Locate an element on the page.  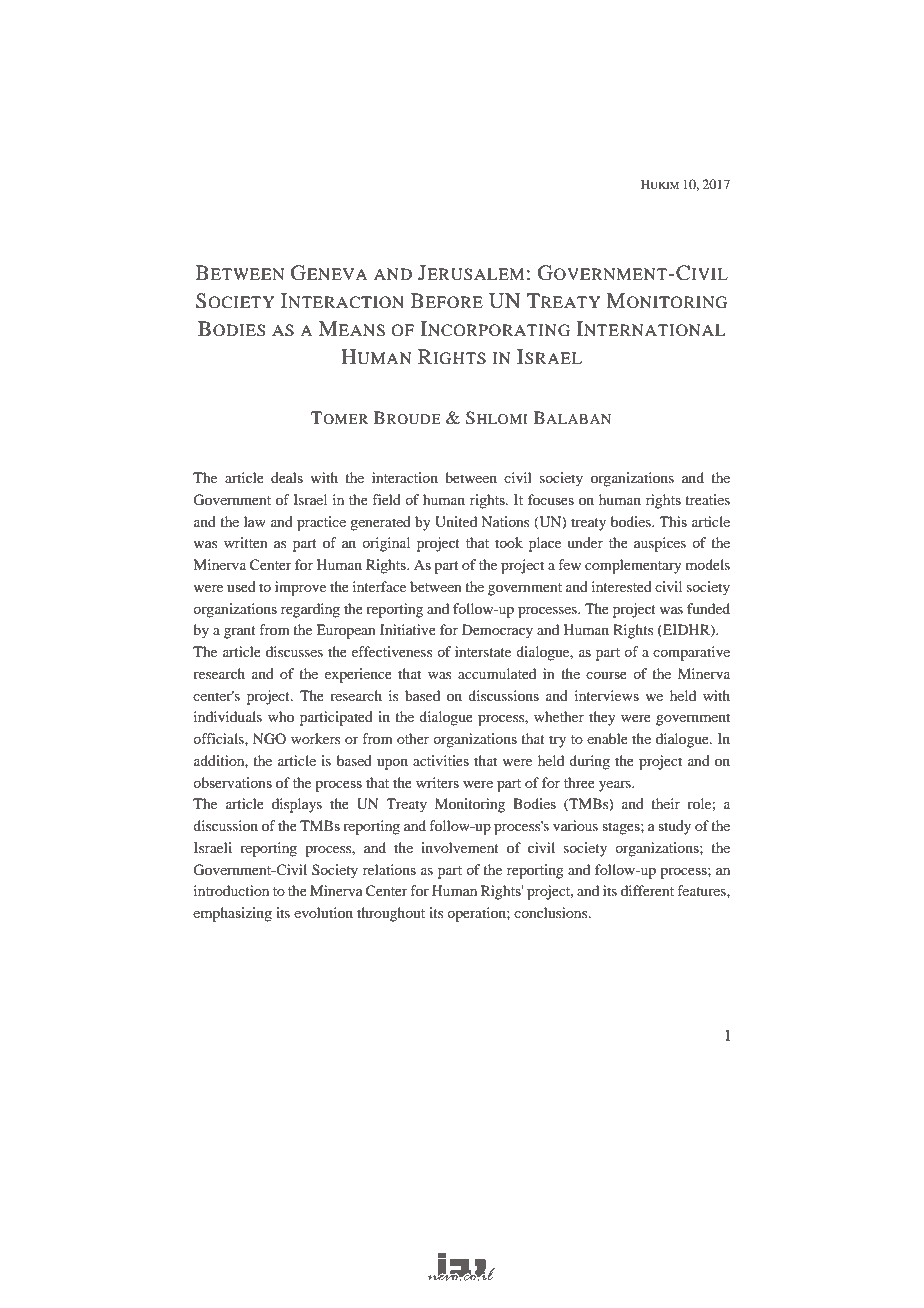
interviews is located at coordinates (607, 695).
